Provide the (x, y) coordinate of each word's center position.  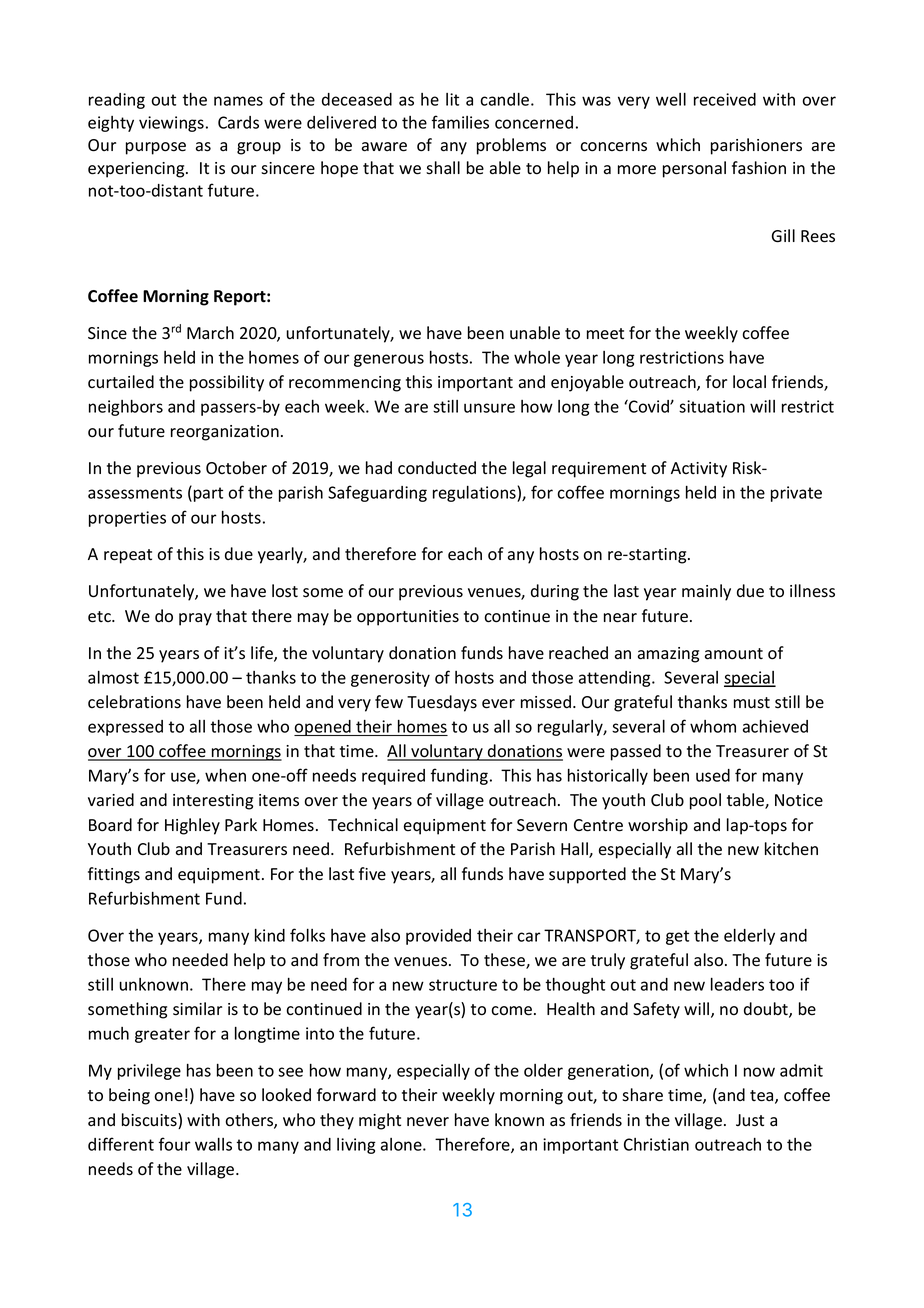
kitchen (791, 848)
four (175, 1144)
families (460, 122)
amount (734, 654)
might (380, 1121)
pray (195, 619)
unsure (489, 408)
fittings (114, 875)
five (372, 873)
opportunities (408, 618)
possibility (227, 383)
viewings (171, 124)
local (749, 382)
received (725, 99)
